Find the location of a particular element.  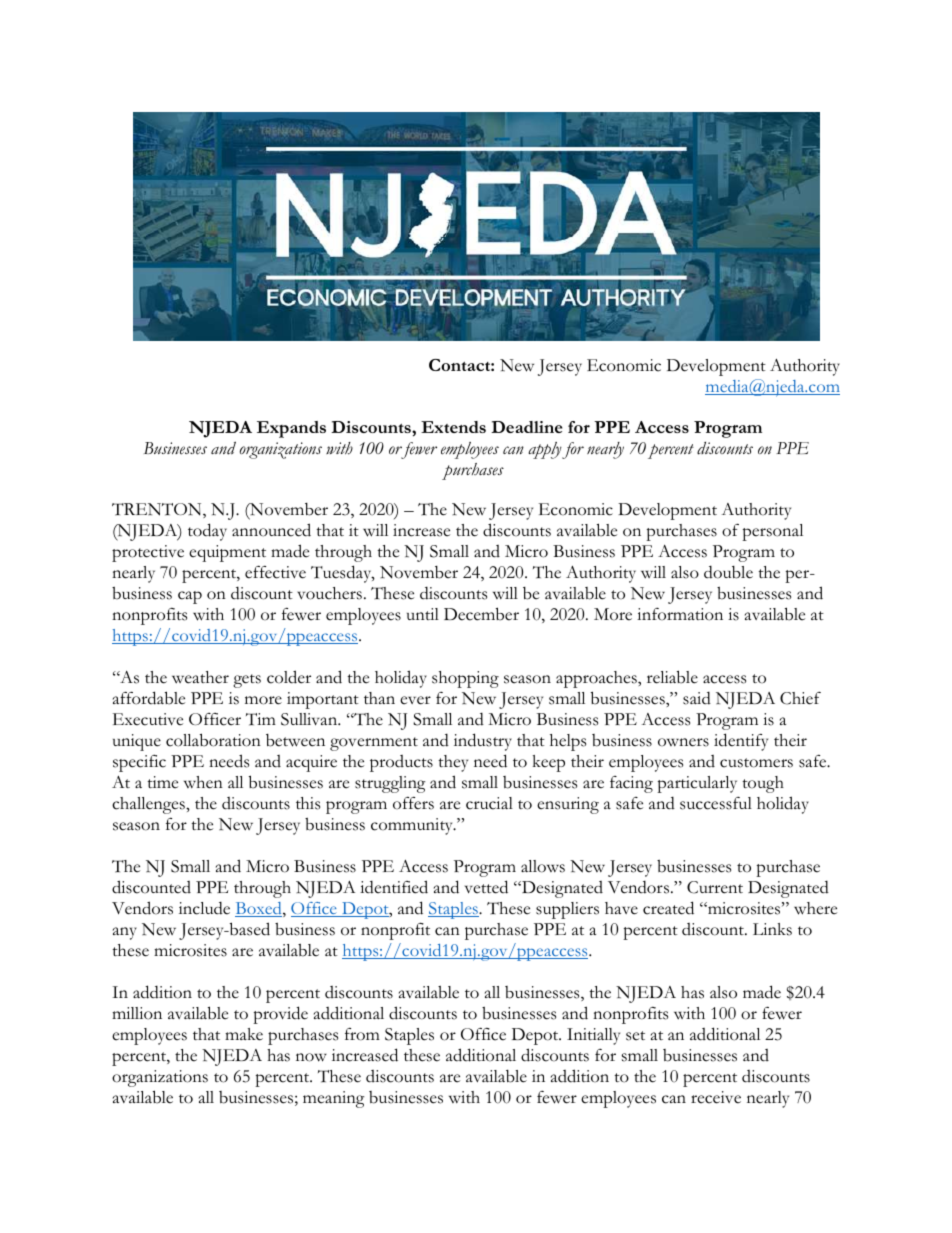

suppliers is located at coordinates (567, 910).
